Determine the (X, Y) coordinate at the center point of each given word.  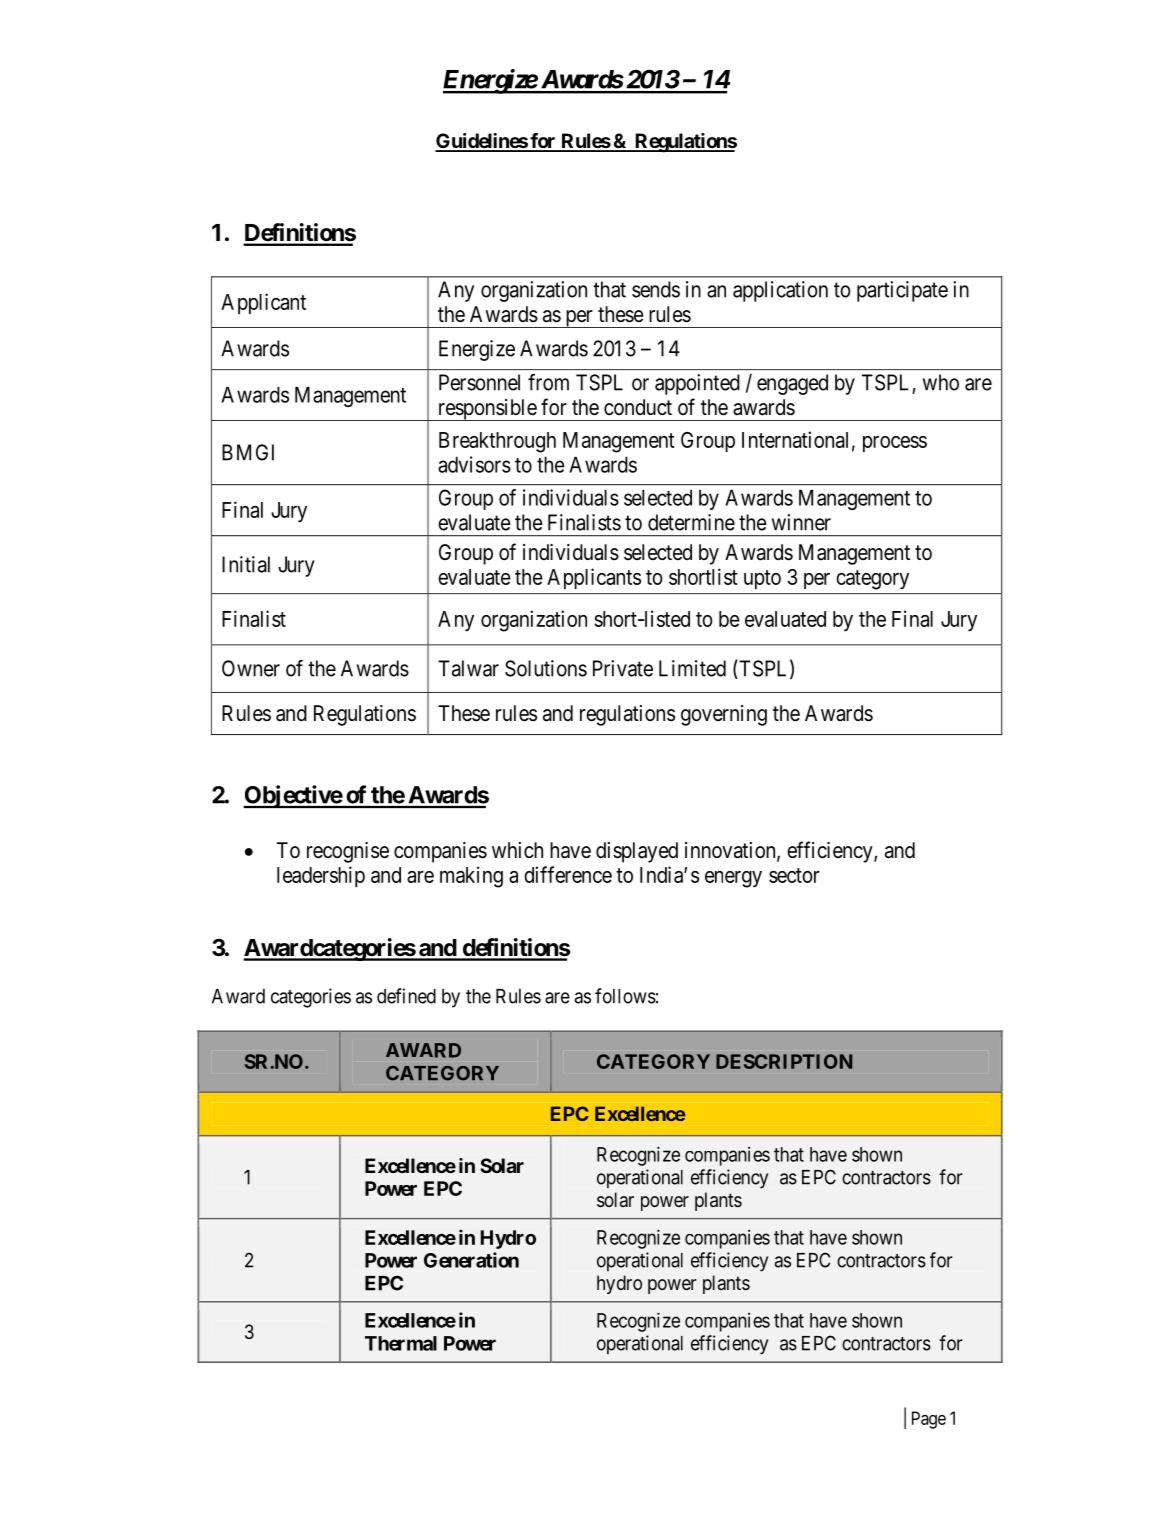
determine (691, 522)
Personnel (479, 382)
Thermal (401, 1343)
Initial (246, 564)
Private (623, 668)
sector (794, 875)
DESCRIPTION (784, 1061)
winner (801, 522)
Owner (251, 668)
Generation (471, 1260)
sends (656, 289)
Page (929, 1420)
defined (406, 996)
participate (902, 291)
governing (724, 715)
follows (625, 996)
